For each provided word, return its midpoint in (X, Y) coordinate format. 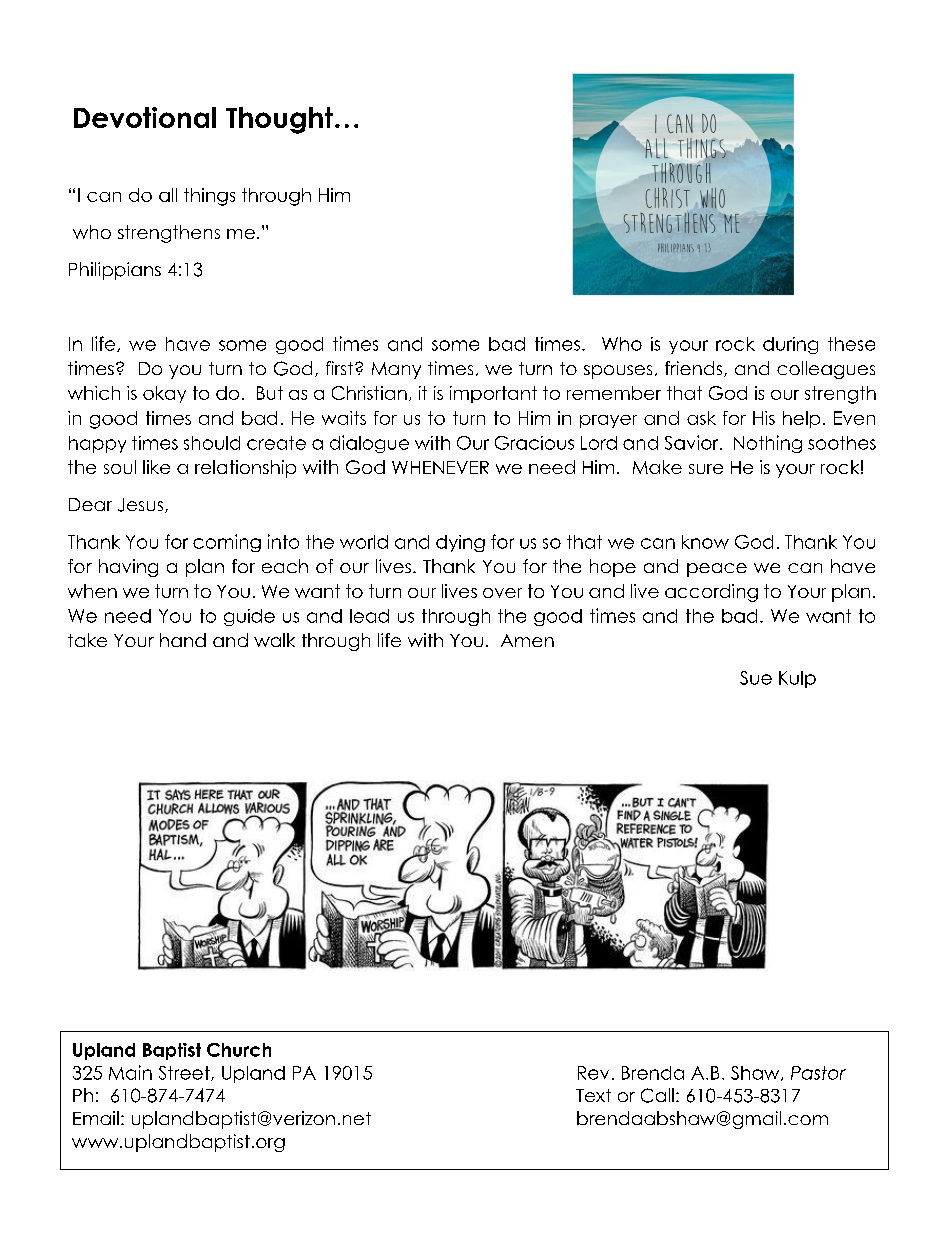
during (790, 345)
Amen (527, 640)
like (156, 467)
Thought (279, 120)
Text (593, 1095)
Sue (756, 678)
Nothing (768, 444)
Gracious (534, 443)
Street (185, 1073)
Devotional (145, 117)
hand (183, 640)
